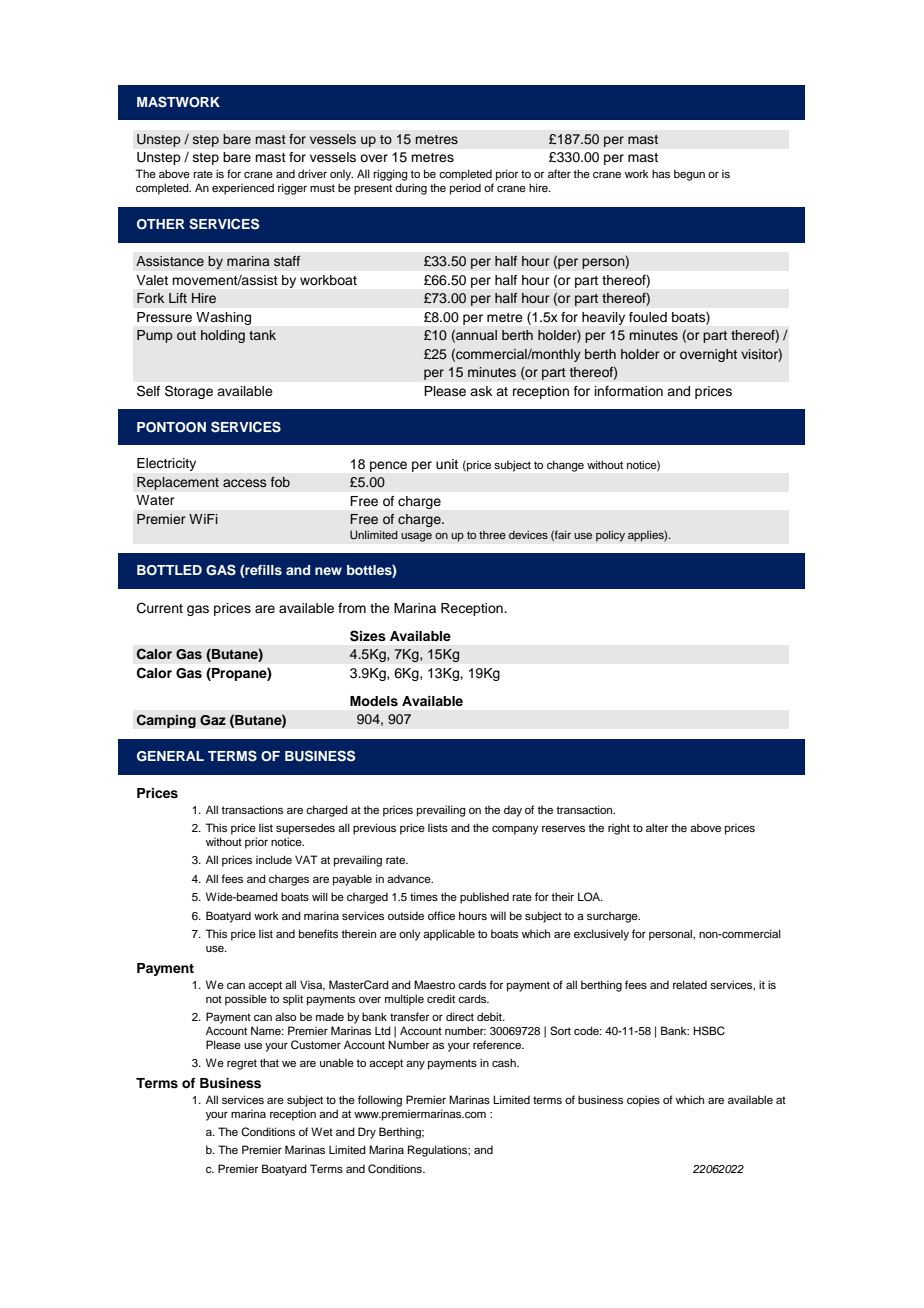 The width and height of the page is (924, 1308). Describe the element at coordinates (661, 173) in the page. I see `has` at that location.
